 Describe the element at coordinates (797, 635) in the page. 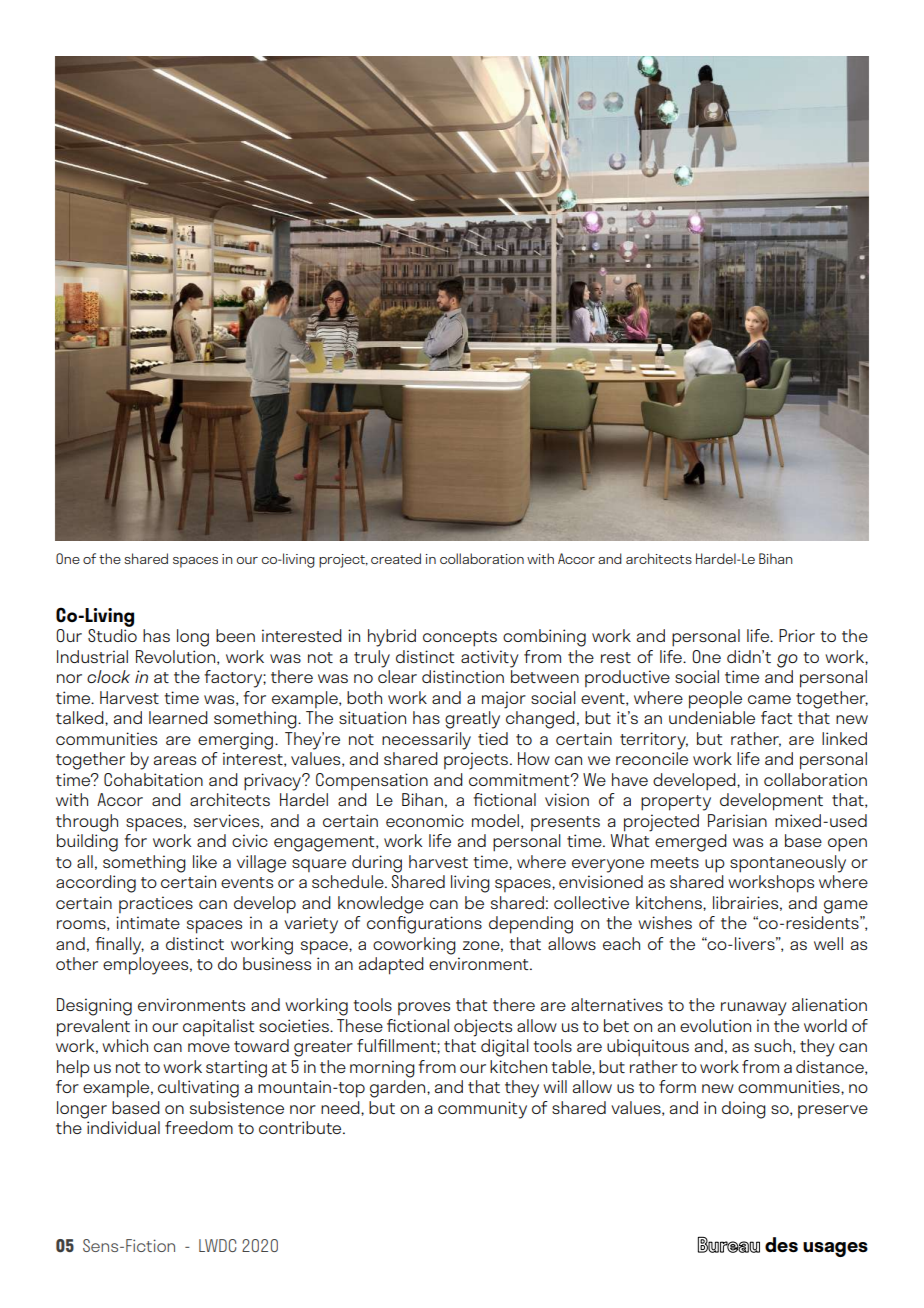

I see `Prior` at that location.
